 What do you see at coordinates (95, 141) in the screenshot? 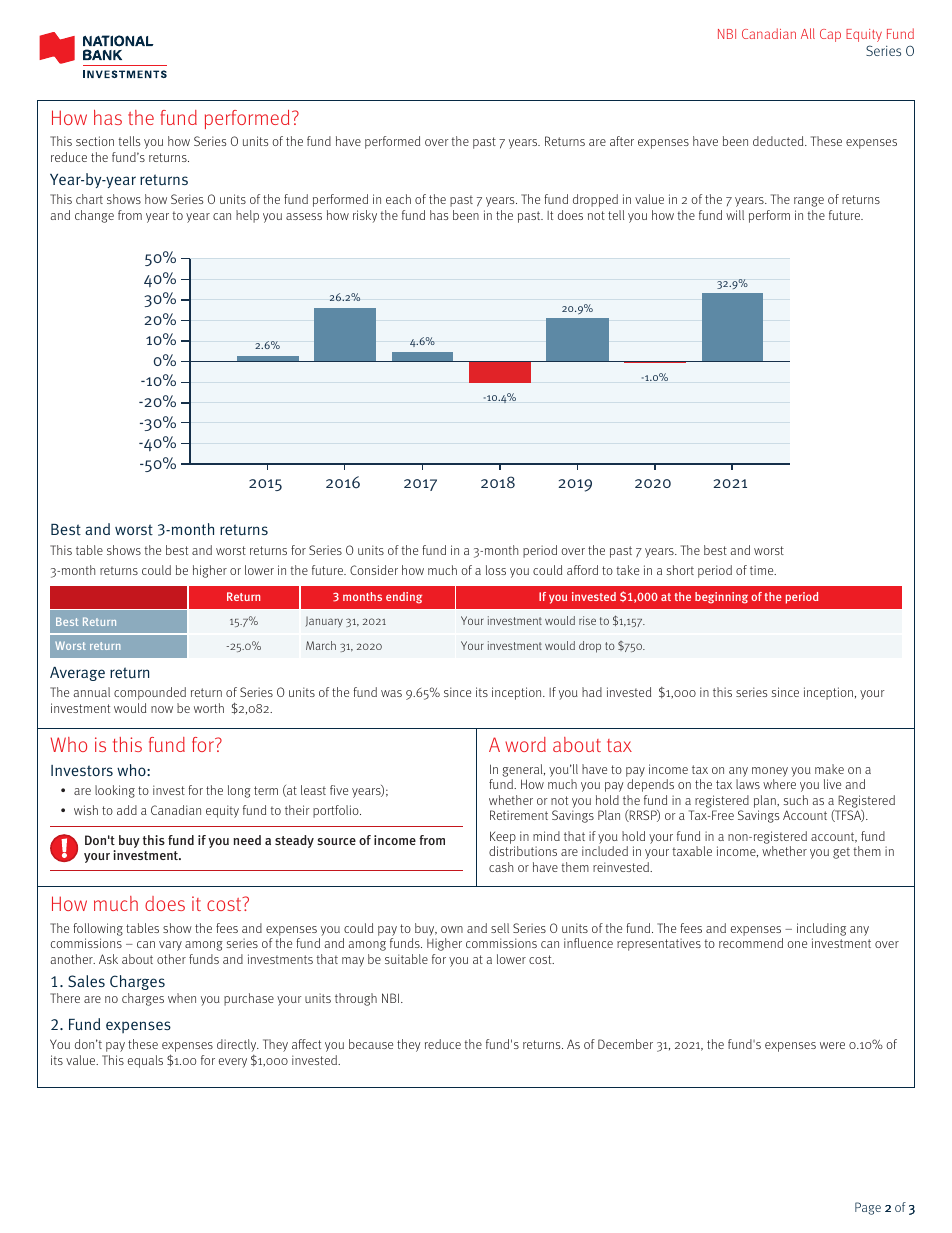
I see `section` at bounding box center [95, 141].
